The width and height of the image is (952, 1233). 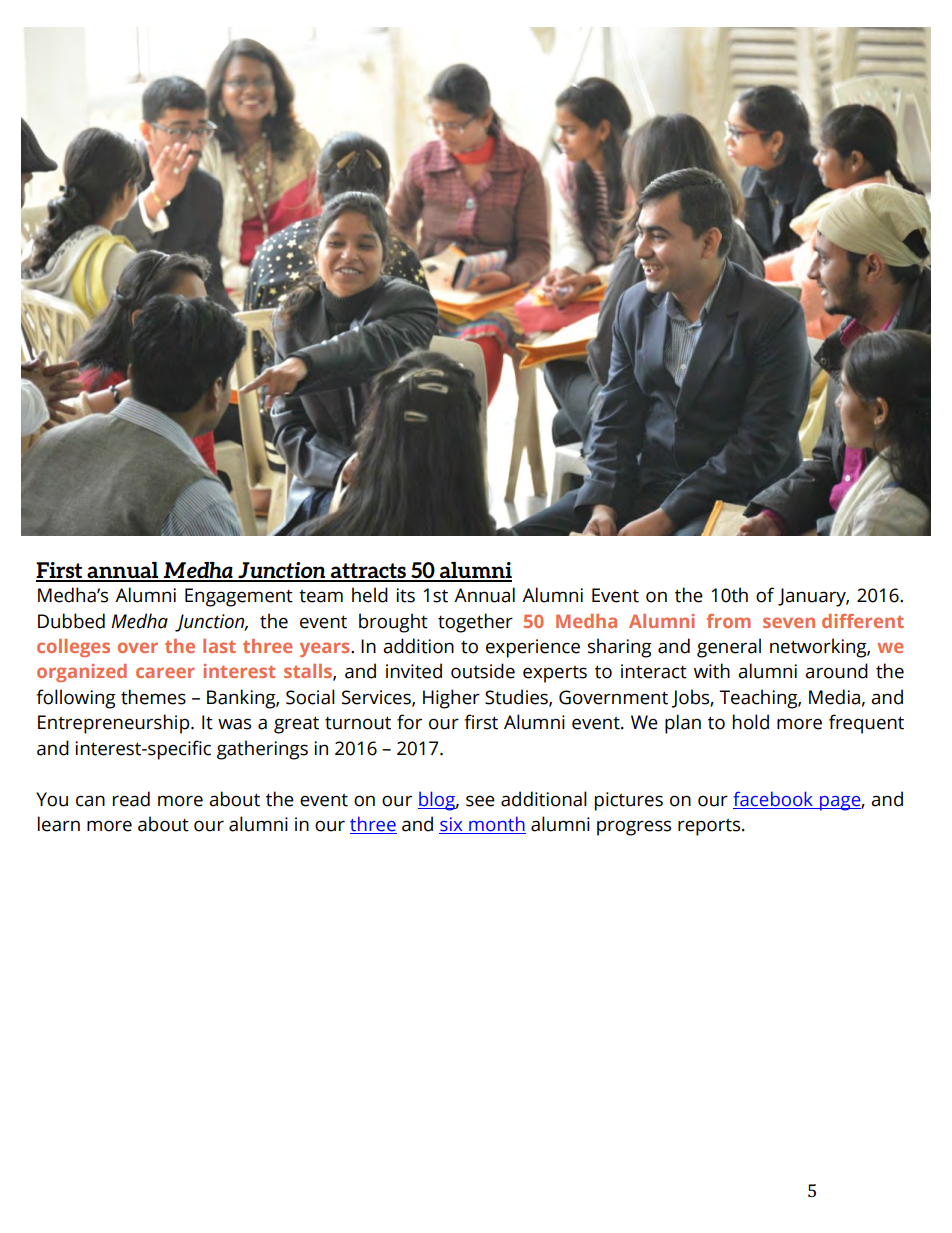 I want to click on six, so click(x=452, y=825).
